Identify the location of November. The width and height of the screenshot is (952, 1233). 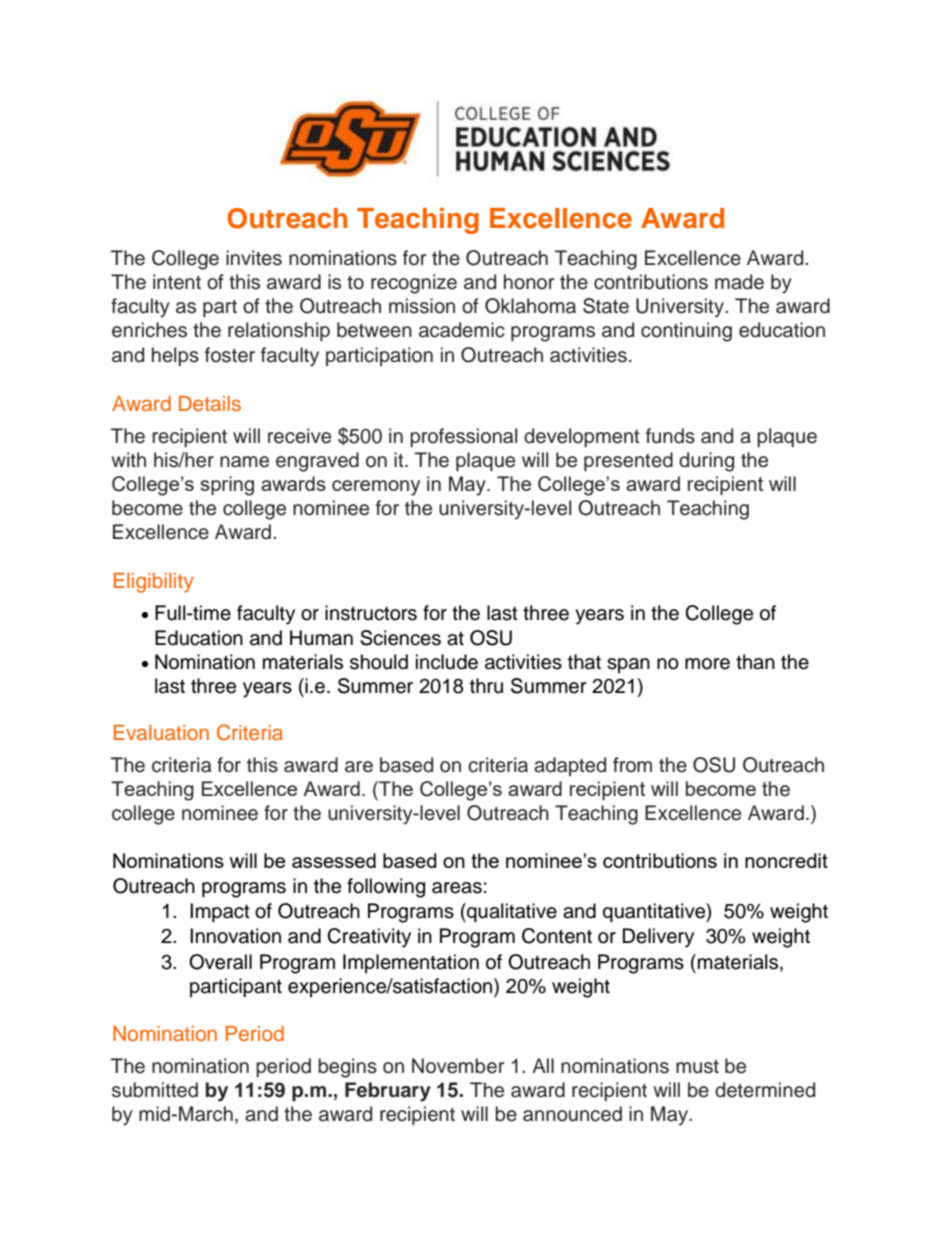
(458, 1066).
